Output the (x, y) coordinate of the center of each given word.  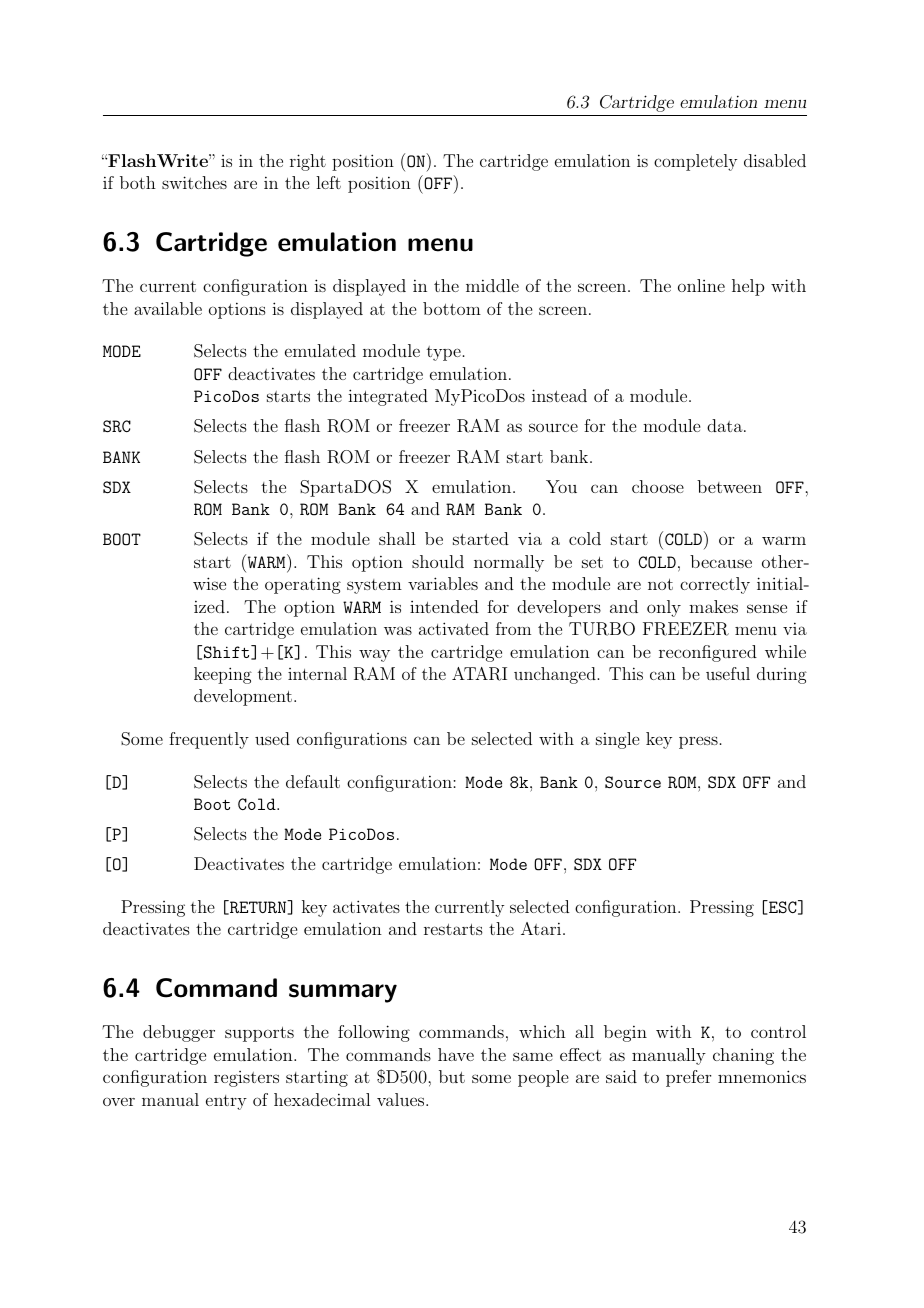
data (725, 425)
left (328, 182)
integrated (388, 397)
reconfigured (708, 653)
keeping (223, 675)
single (617, 740)
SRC (117, 426)
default (313, 781)
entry (226, 1102)
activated (454, 628)
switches (194, 182)
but (452, 1076)
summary (343, 993)
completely (695, 162)
